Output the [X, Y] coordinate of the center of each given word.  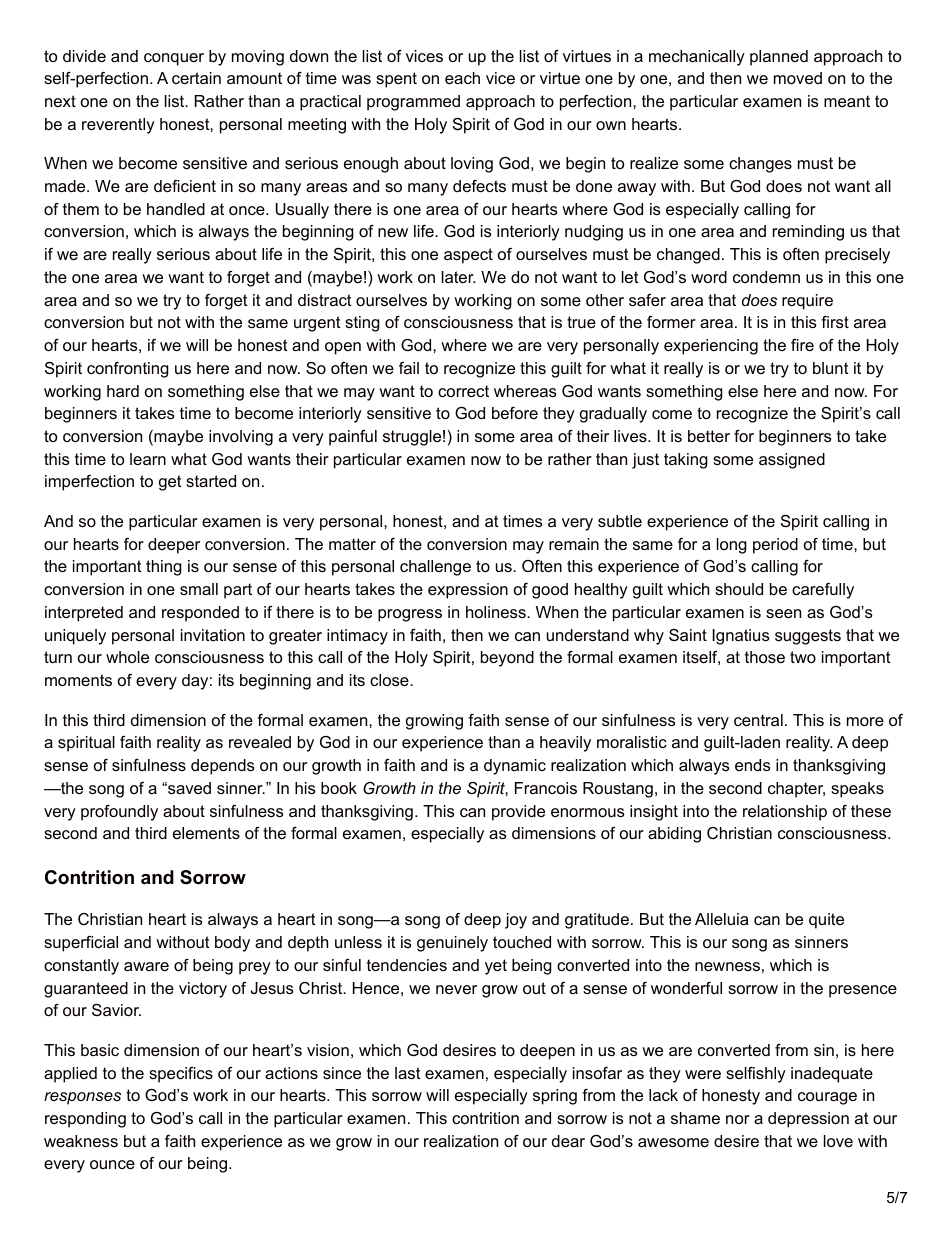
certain [196, 78]
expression [468, 591]
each [462, 78]
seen [783, 613]
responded [200, 614]
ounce [112, 1164]
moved [798, 78]
